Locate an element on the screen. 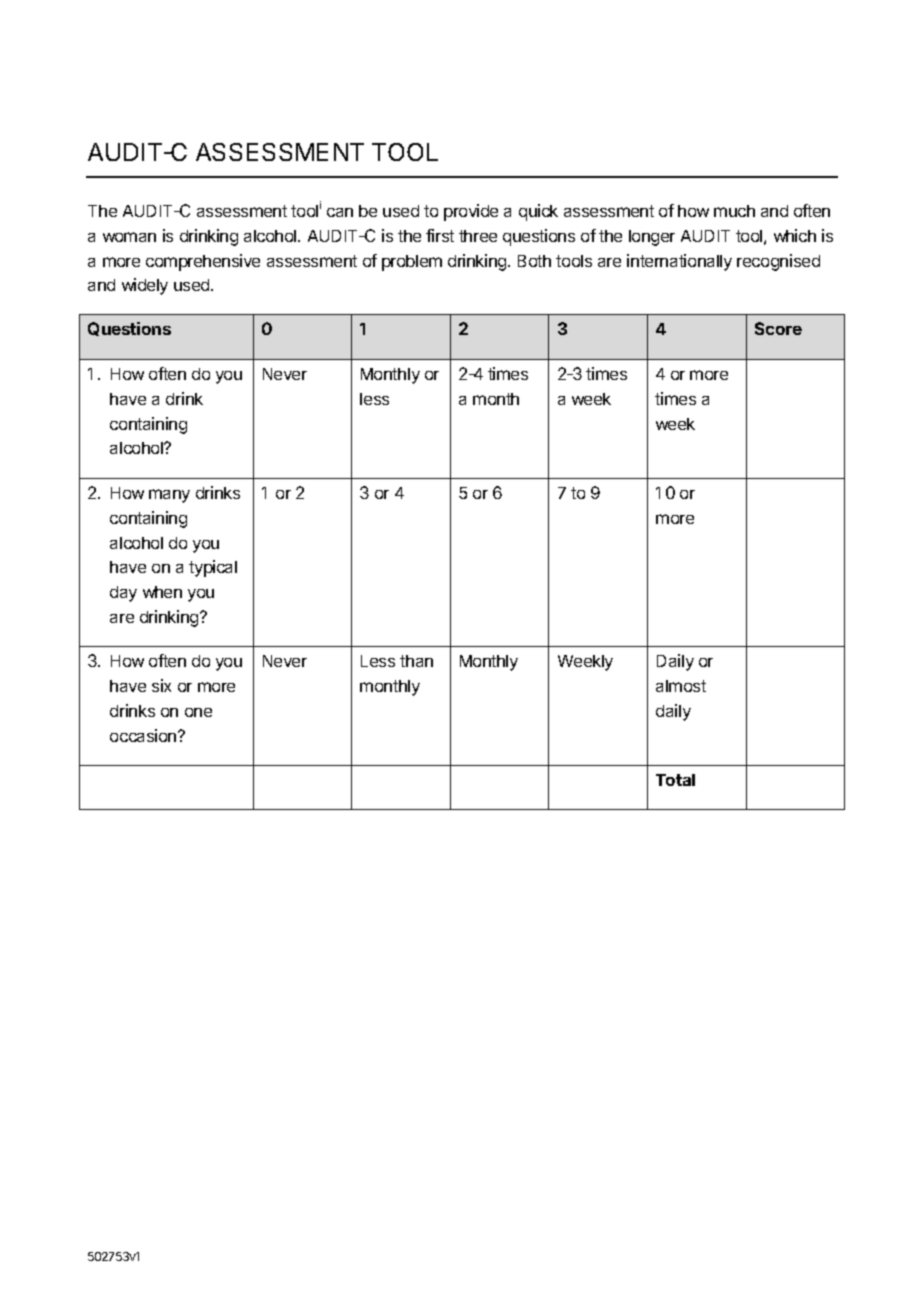 This screenshot has width=924, height=1308. almost is located at coordinates (681, 686).
